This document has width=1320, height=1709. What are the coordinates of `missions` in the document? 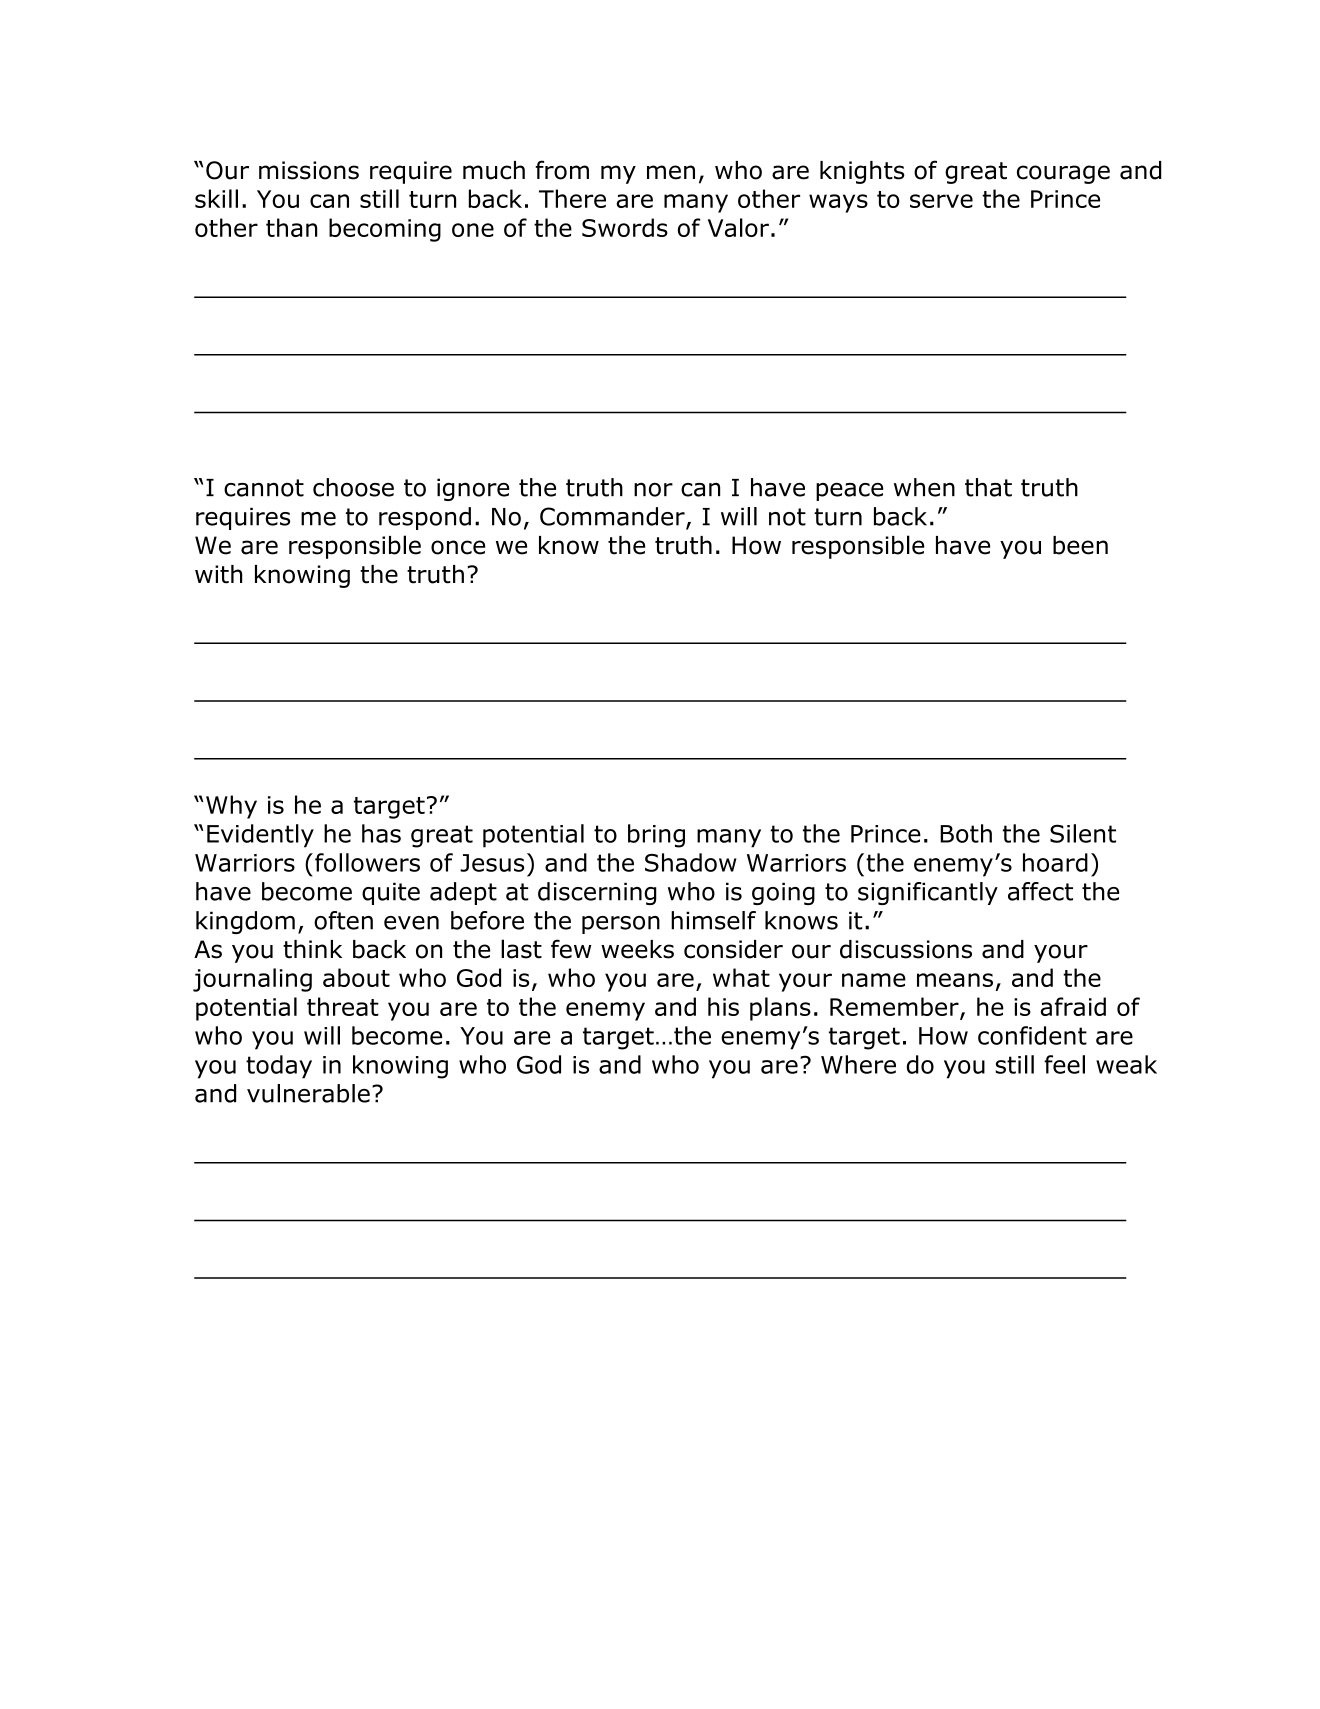 It's located at (309, 170).
